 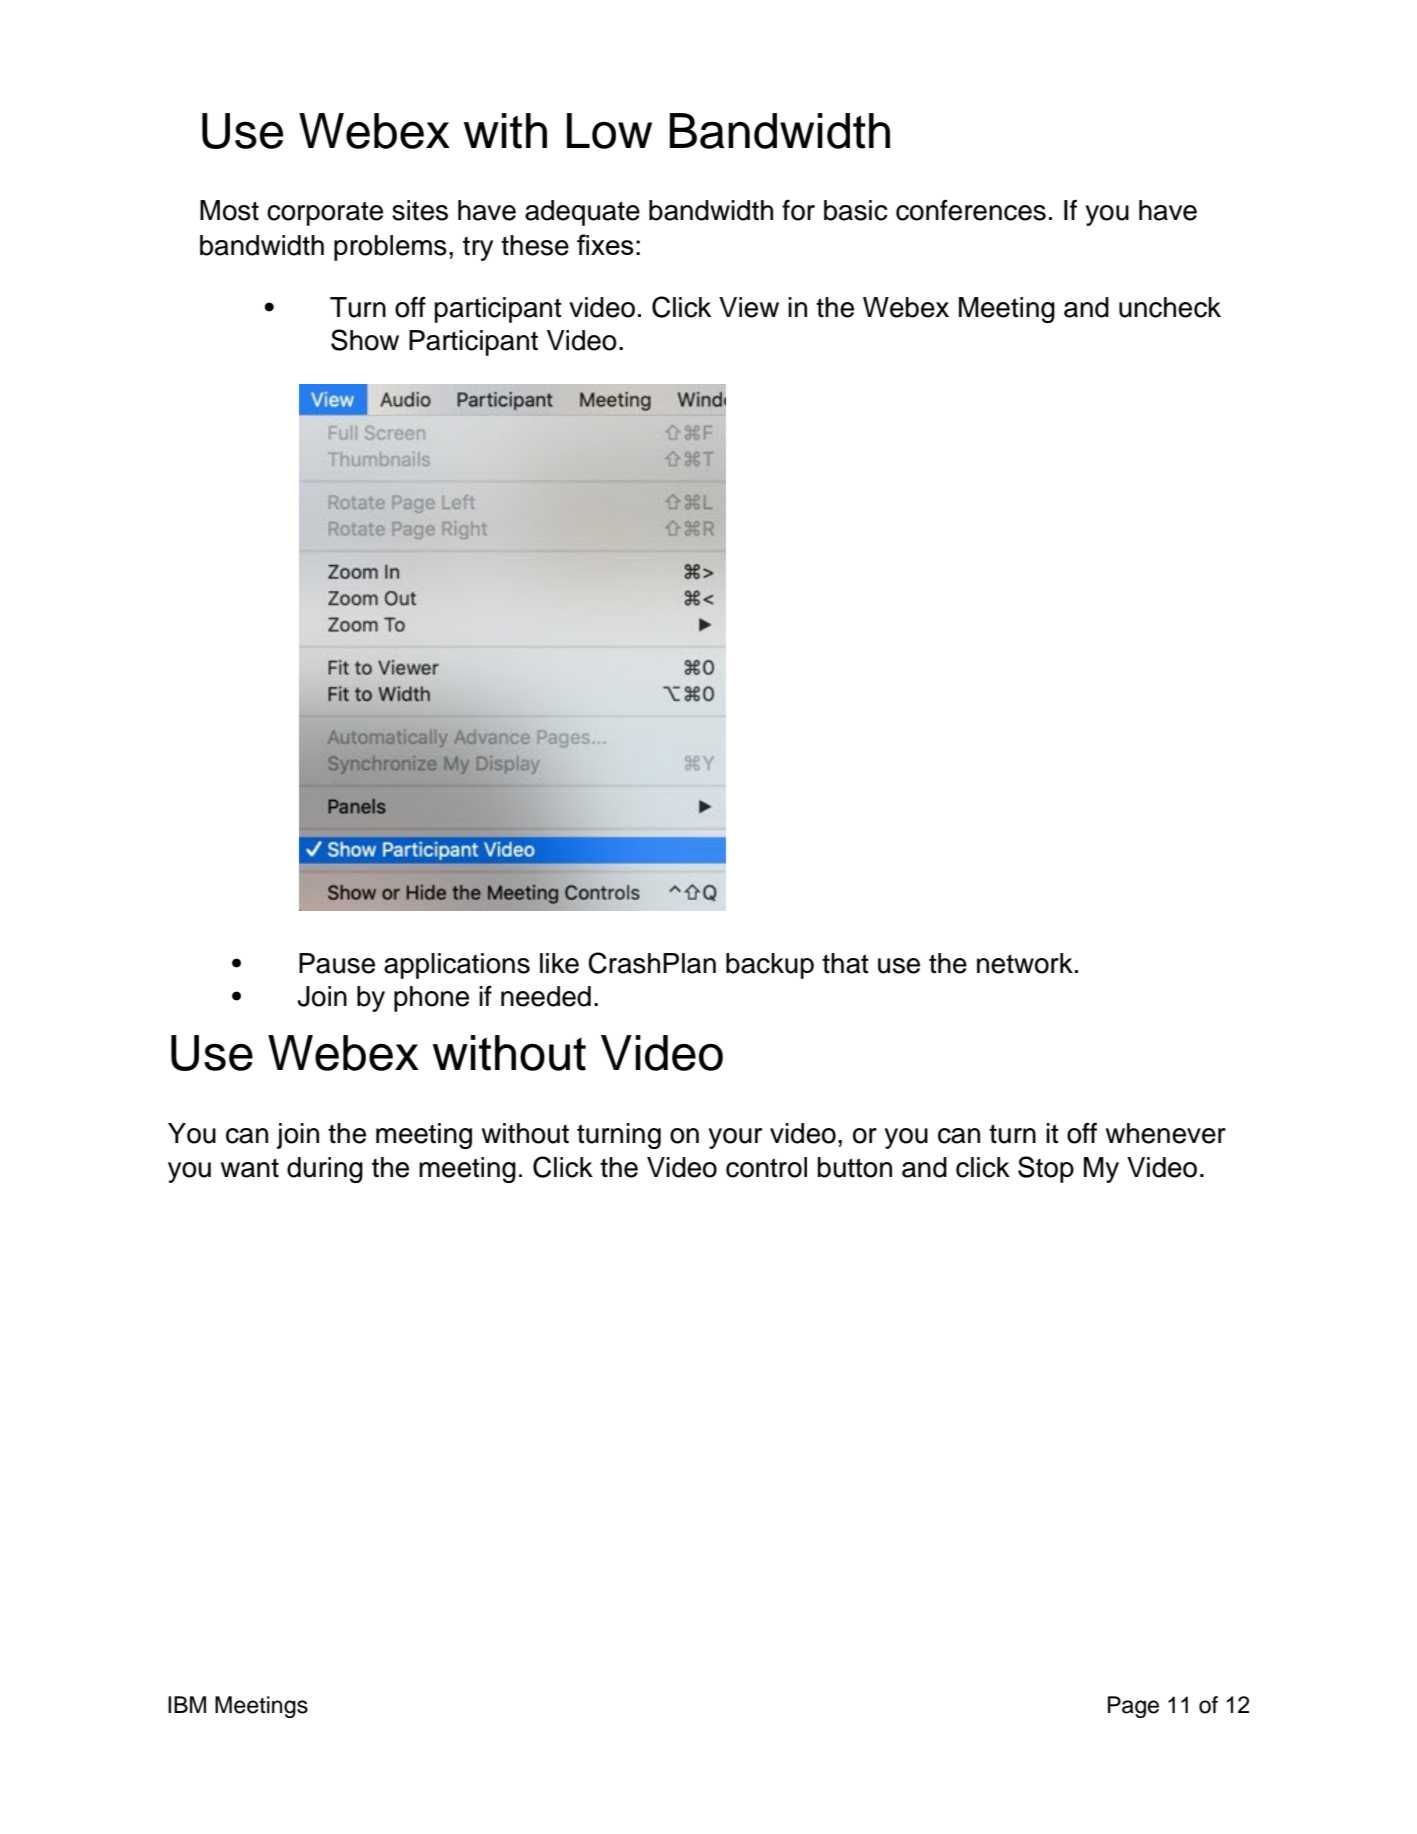 What do you see at coordinates (187, 1704) in the image?
I see `IBM` at bounding box center [187, 1704].
